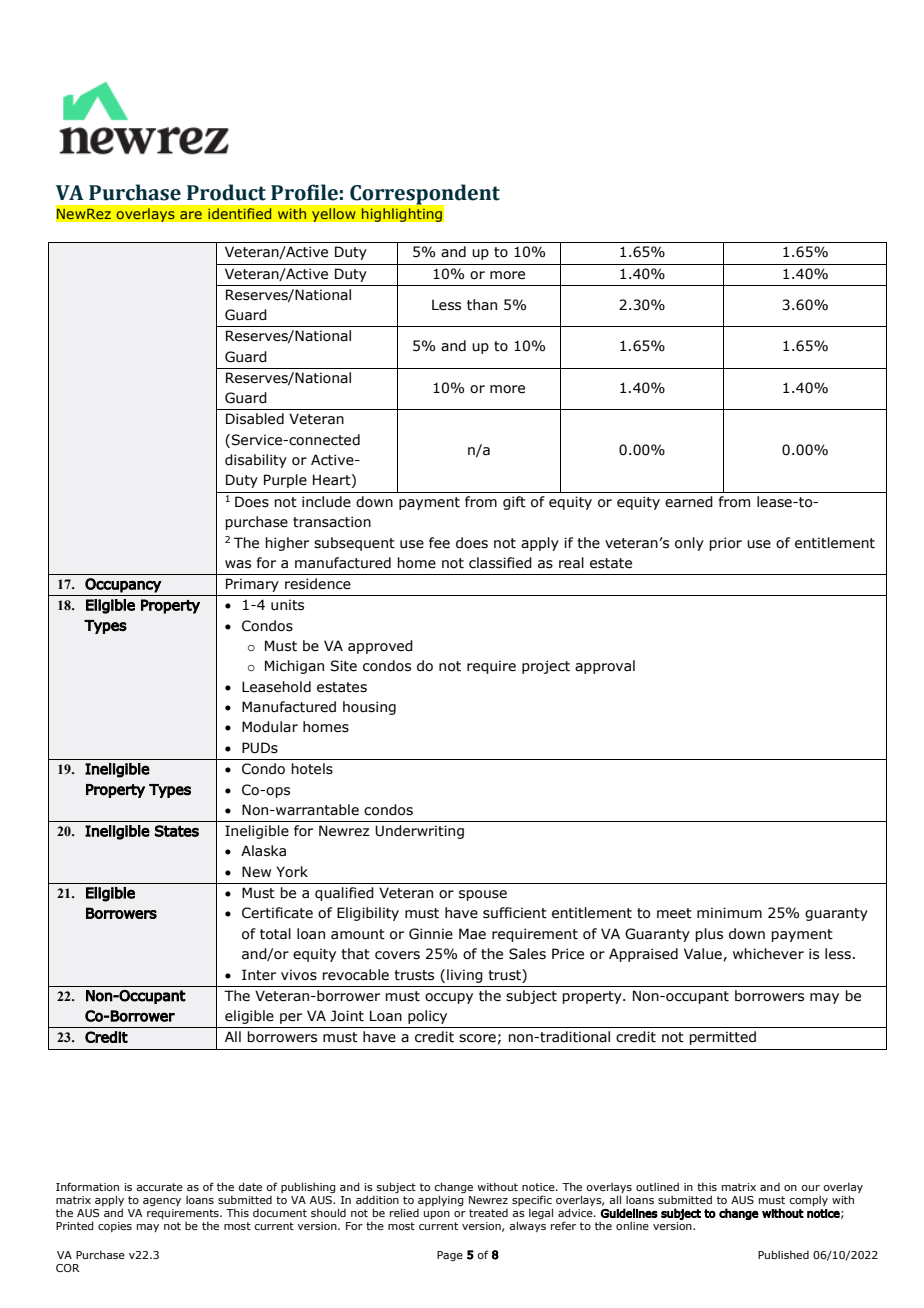 The height and width of the screenshot is (1308, 924). I want to click on Underwriting, so click(419, 832).
